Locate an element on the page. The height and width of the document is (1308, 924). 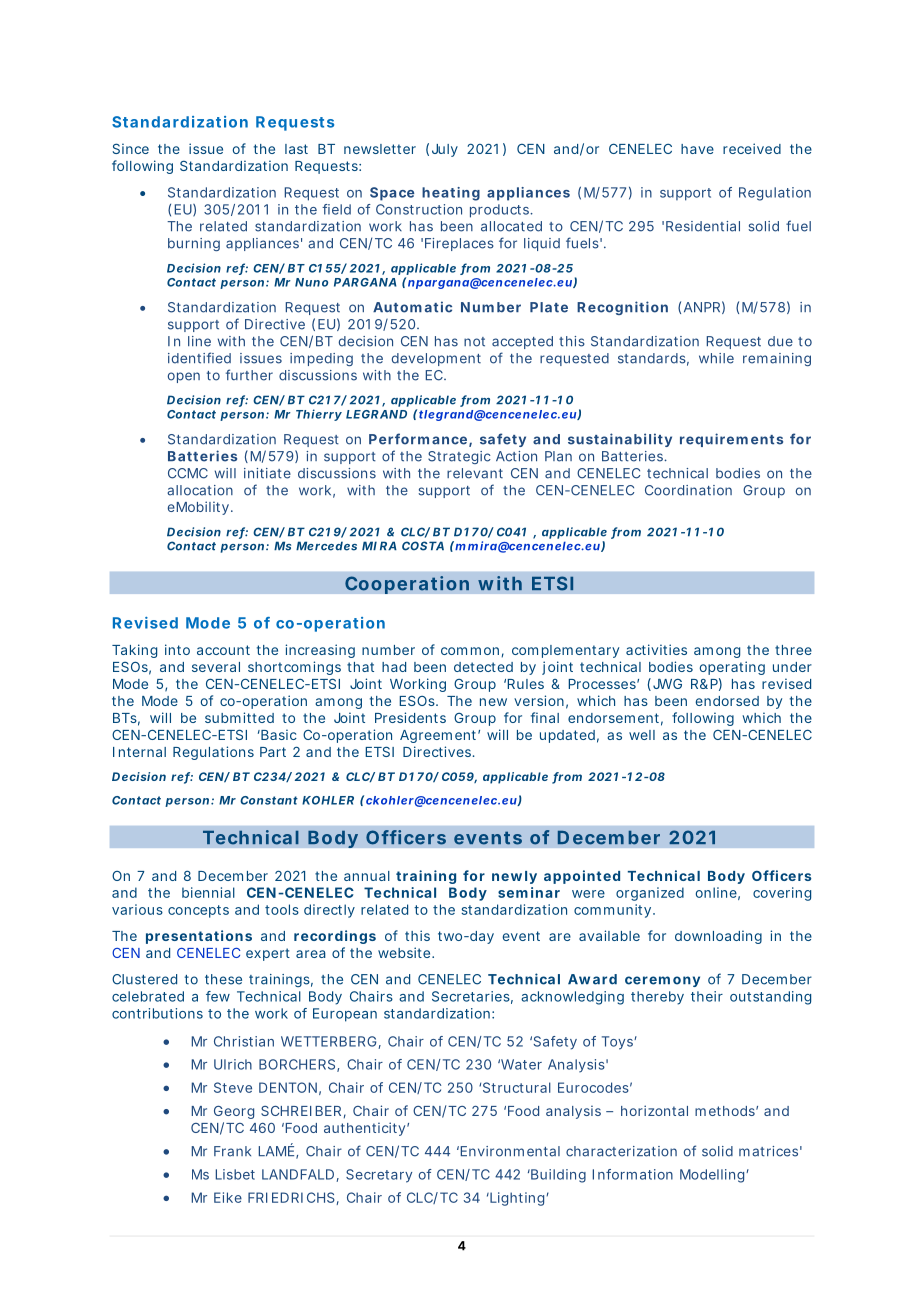
requirements is located at coordinates (731, 440).
